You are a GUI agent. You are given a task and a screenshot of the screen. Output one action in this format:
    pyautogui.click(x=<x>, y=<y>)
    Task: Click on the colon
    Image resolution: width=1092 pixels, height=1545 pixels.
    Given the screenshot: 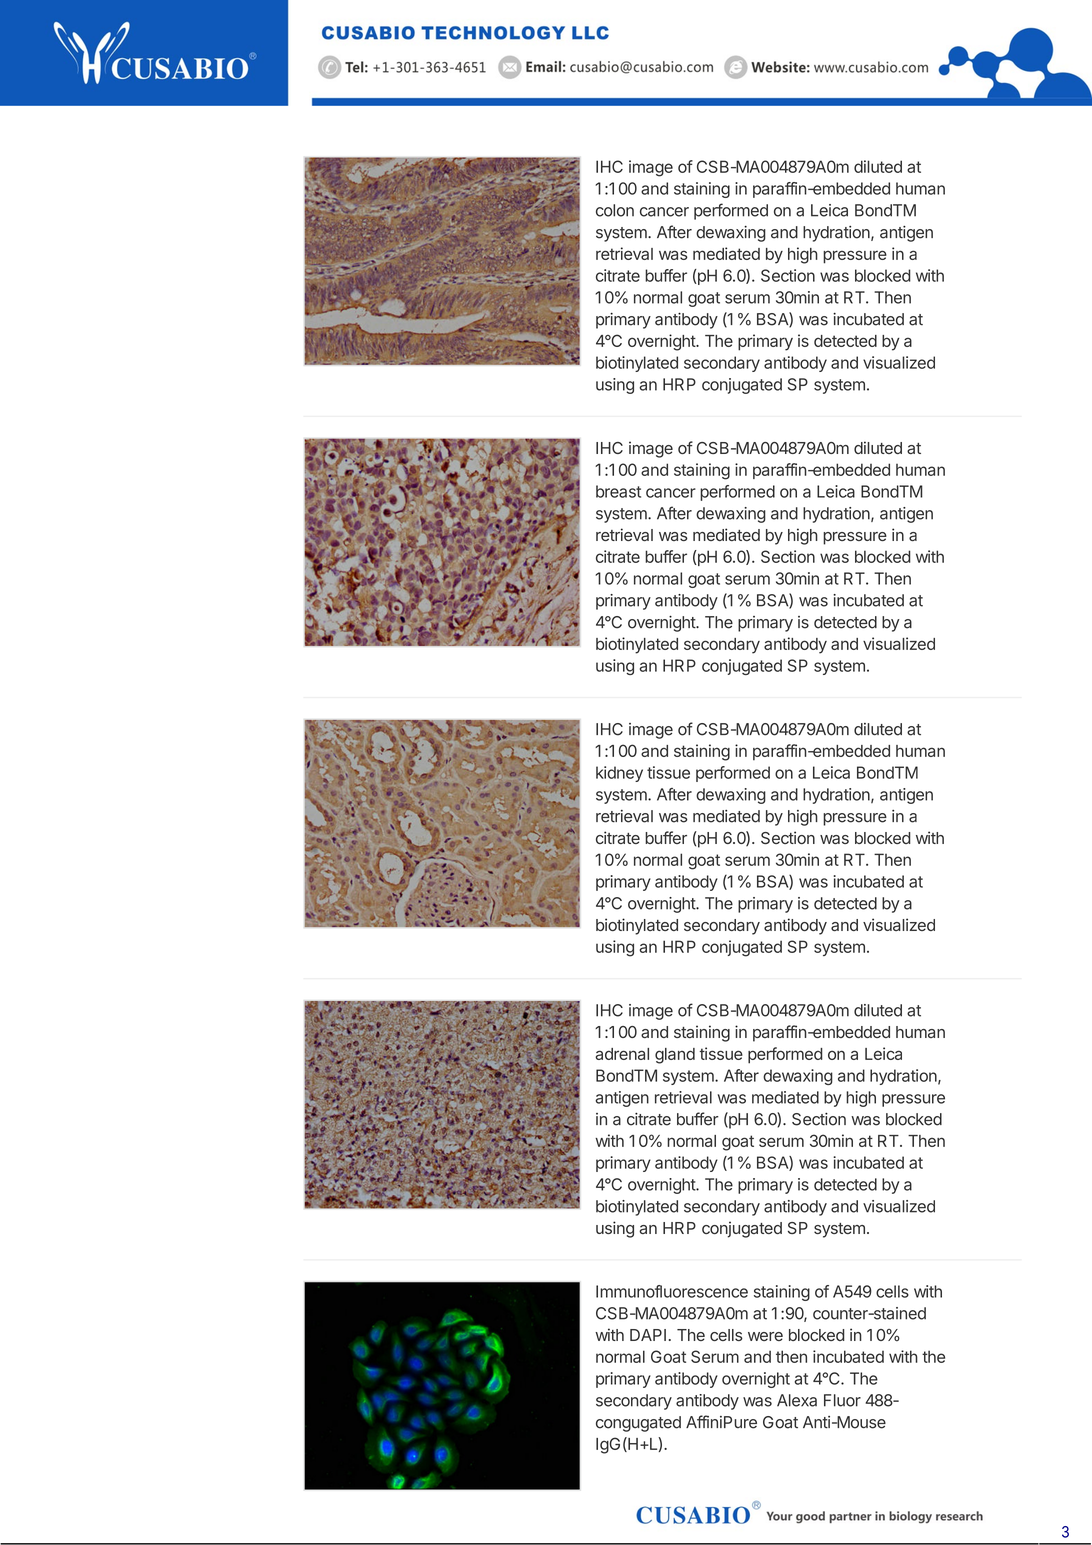 What is the action you would take?
    pyautogui.click(x=615, y=210)
